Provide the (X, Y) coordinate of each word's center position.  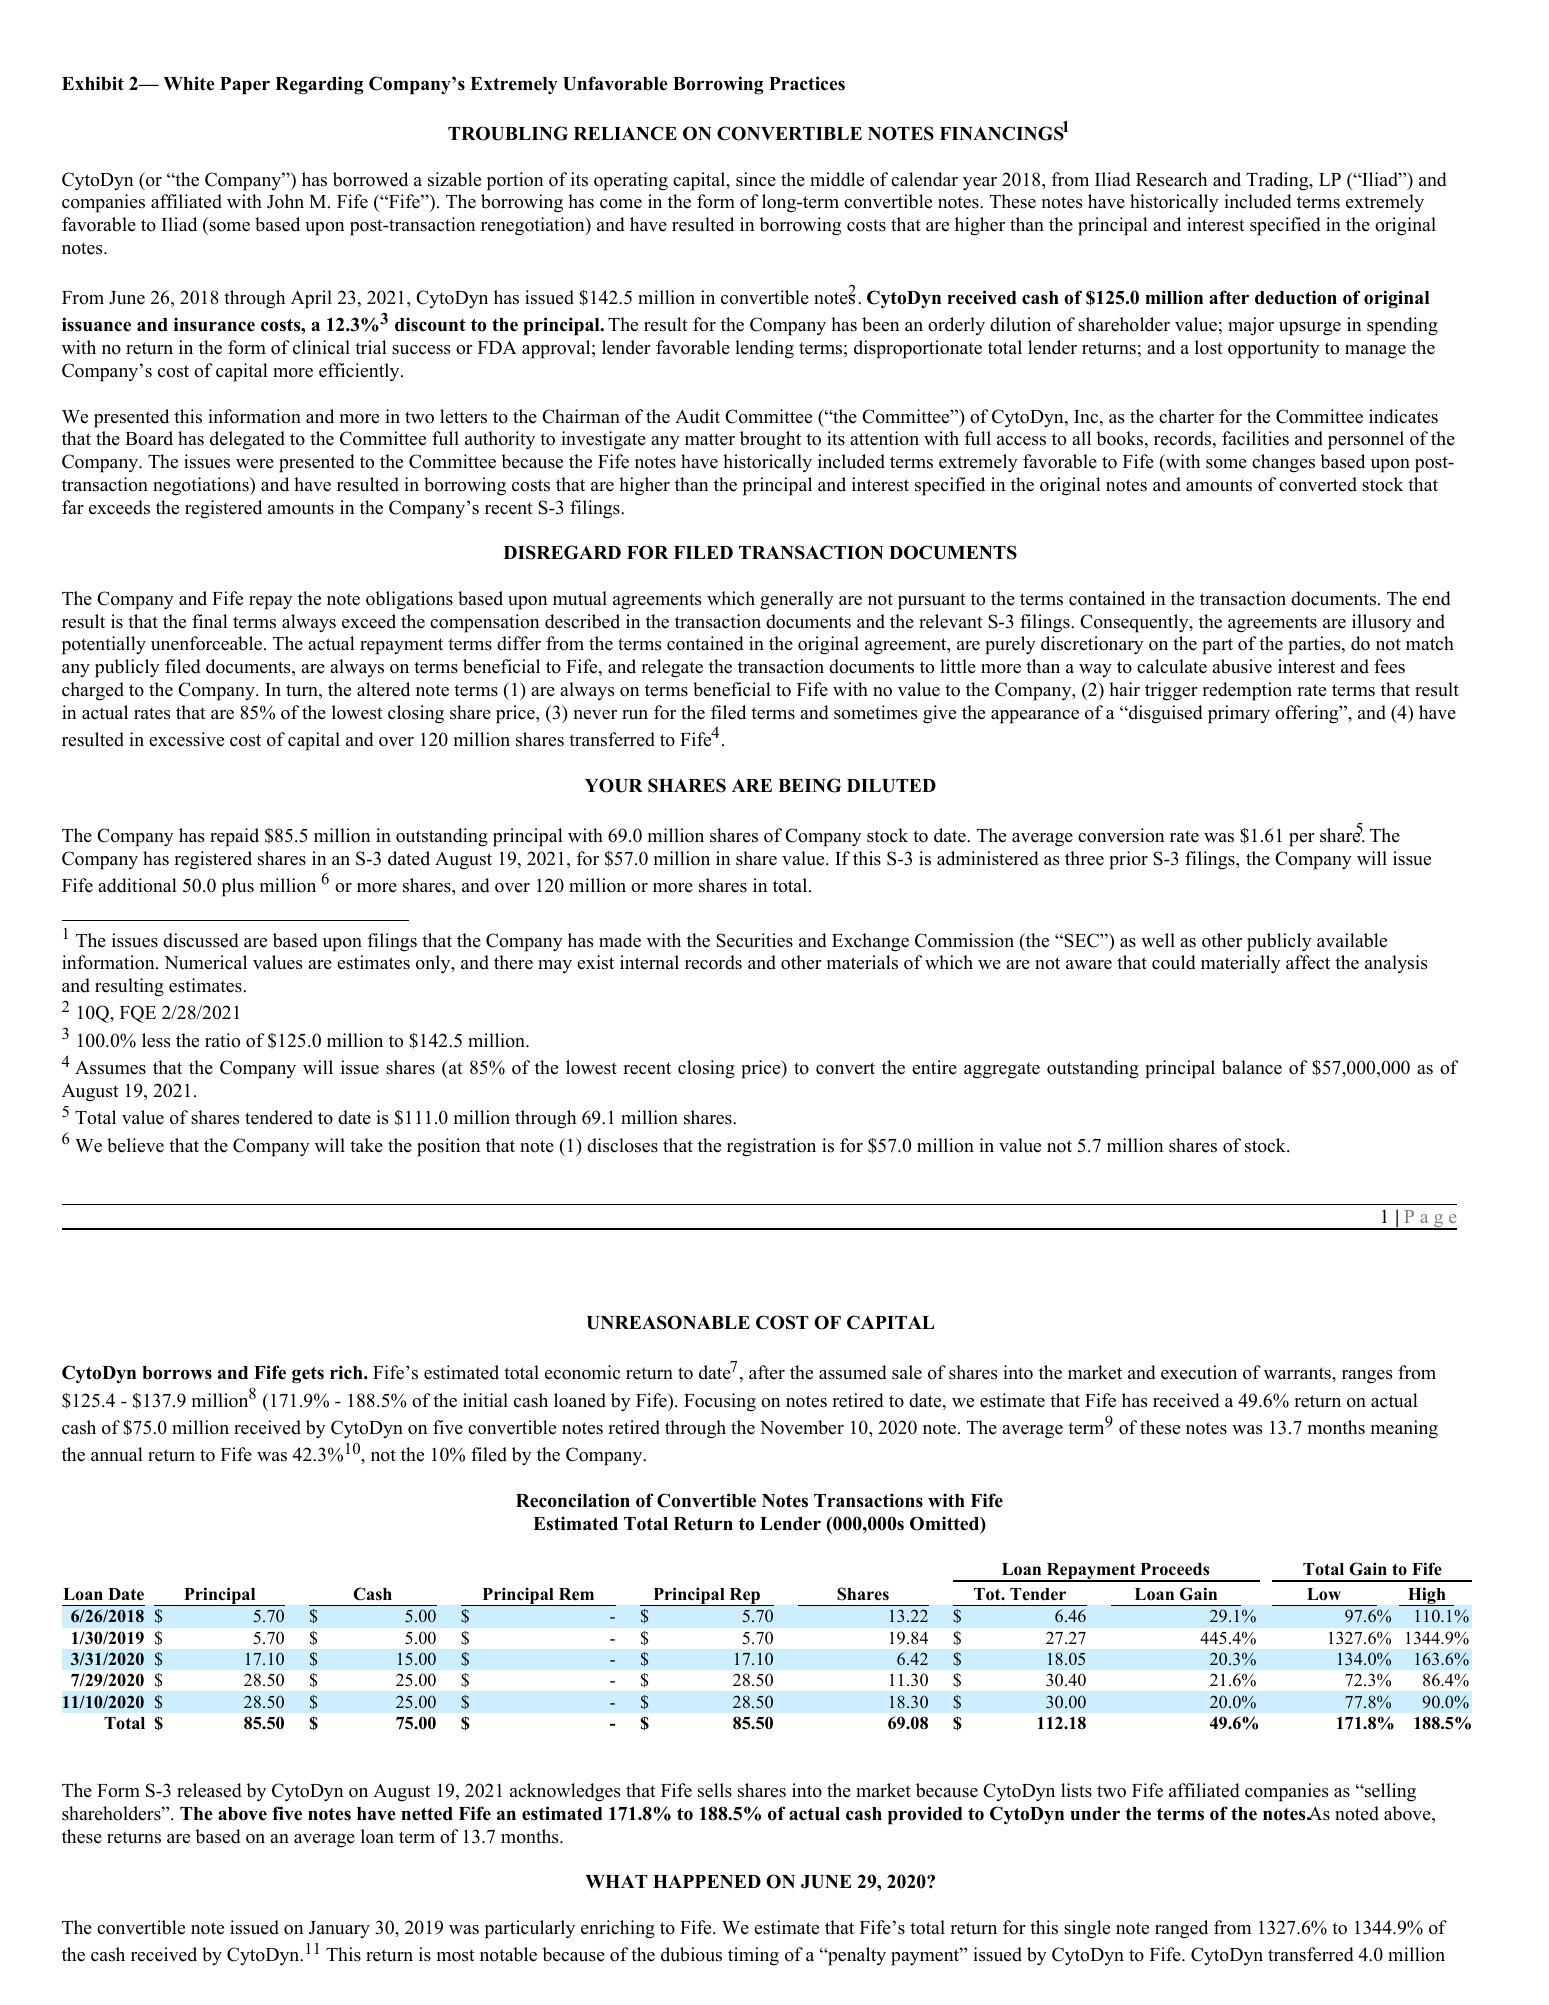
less (156, 1040)
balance (1252, 1067)
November (802, 1427)
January (339, 1929)
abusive (1242, 666)
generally (797, 600)
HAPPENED (707, 1881)
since (756, 179)
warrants (1298, 1373)
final (210, 621)
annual (117, 1454)
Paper (245, 86)
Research (1171, 179)
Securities (754, 940)
